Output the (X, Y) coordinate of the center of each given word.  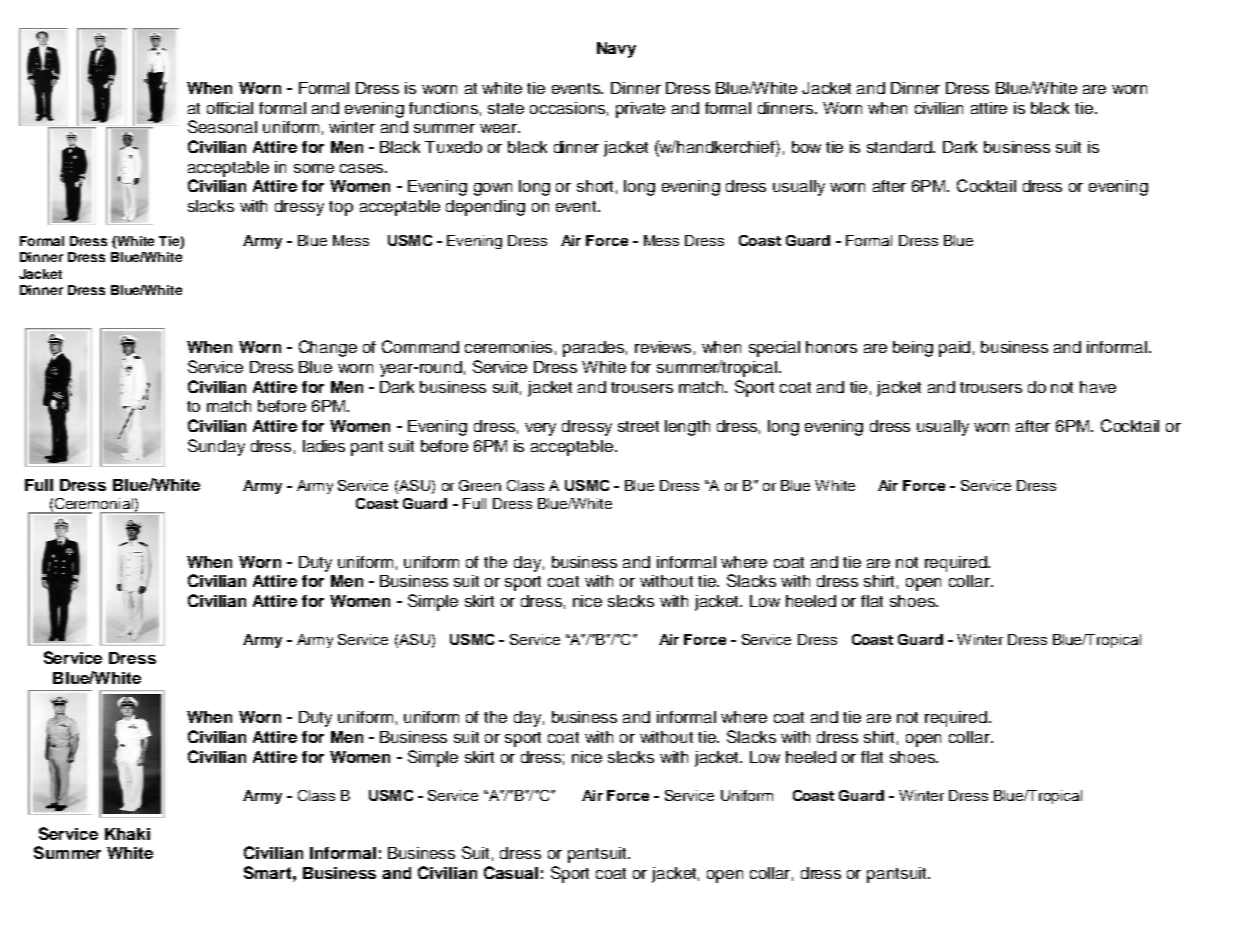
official (230, 108)
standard (901, 147)
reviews (663, 347)
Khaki (127, 834)
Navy (616, 50)
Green (480, 485)
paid (954, 349)
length (687, 428)
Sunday (216, 447)
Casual (511, 872)
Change (328, 348)
